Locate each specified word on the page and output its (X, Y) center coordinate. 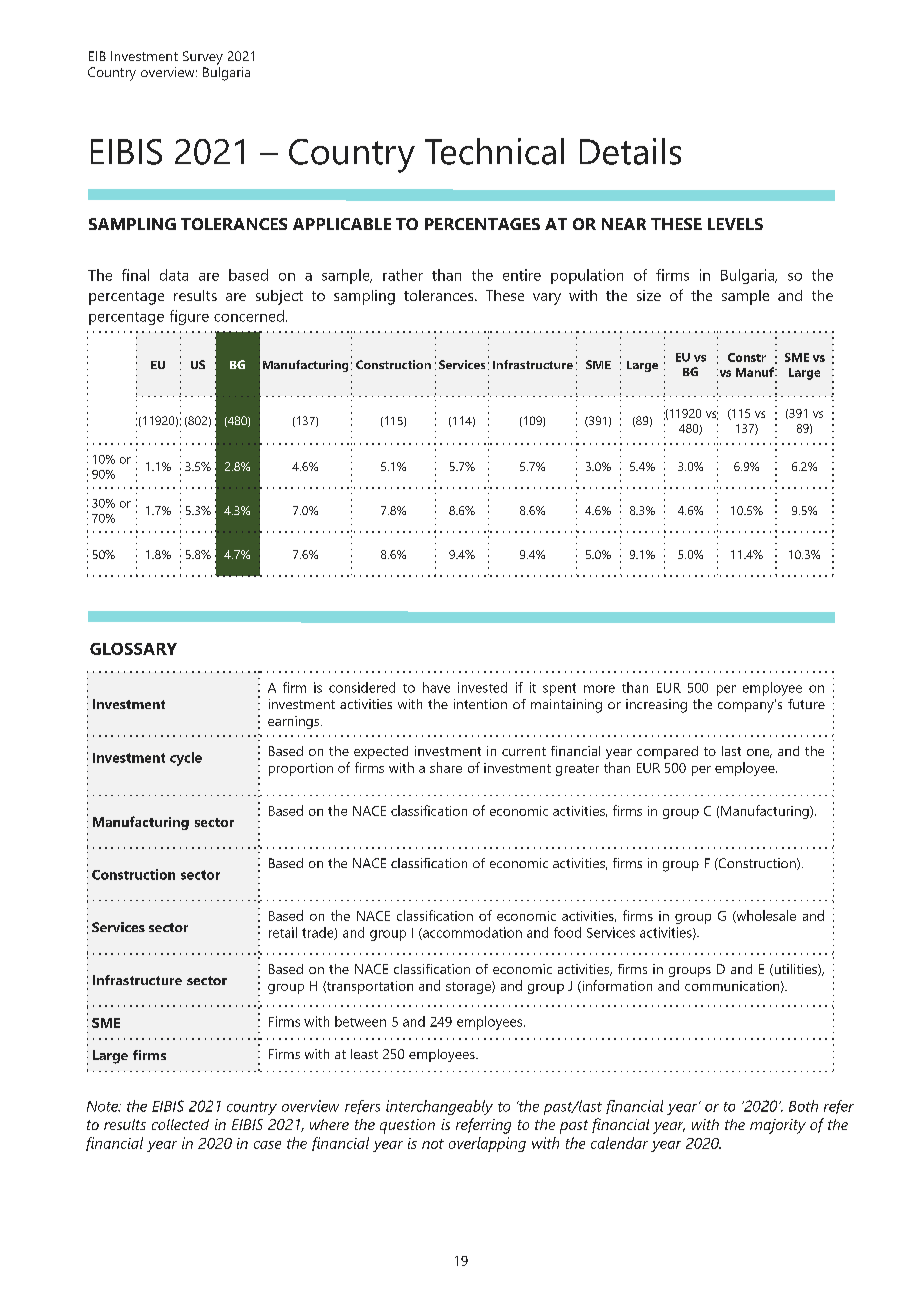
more (599, 689)
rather (403, 275)
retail (283, 932)
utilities (795, 970)
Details (630, 151)
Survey (203, 58)
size (649, 295)
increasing (656, 706)
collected (180, 1124)
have (436, 687)
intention (480, 704)
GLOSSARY (133, 649)
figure (189, 317)
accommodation (471, 933)
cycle (186, 759)
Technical (494, 151)
